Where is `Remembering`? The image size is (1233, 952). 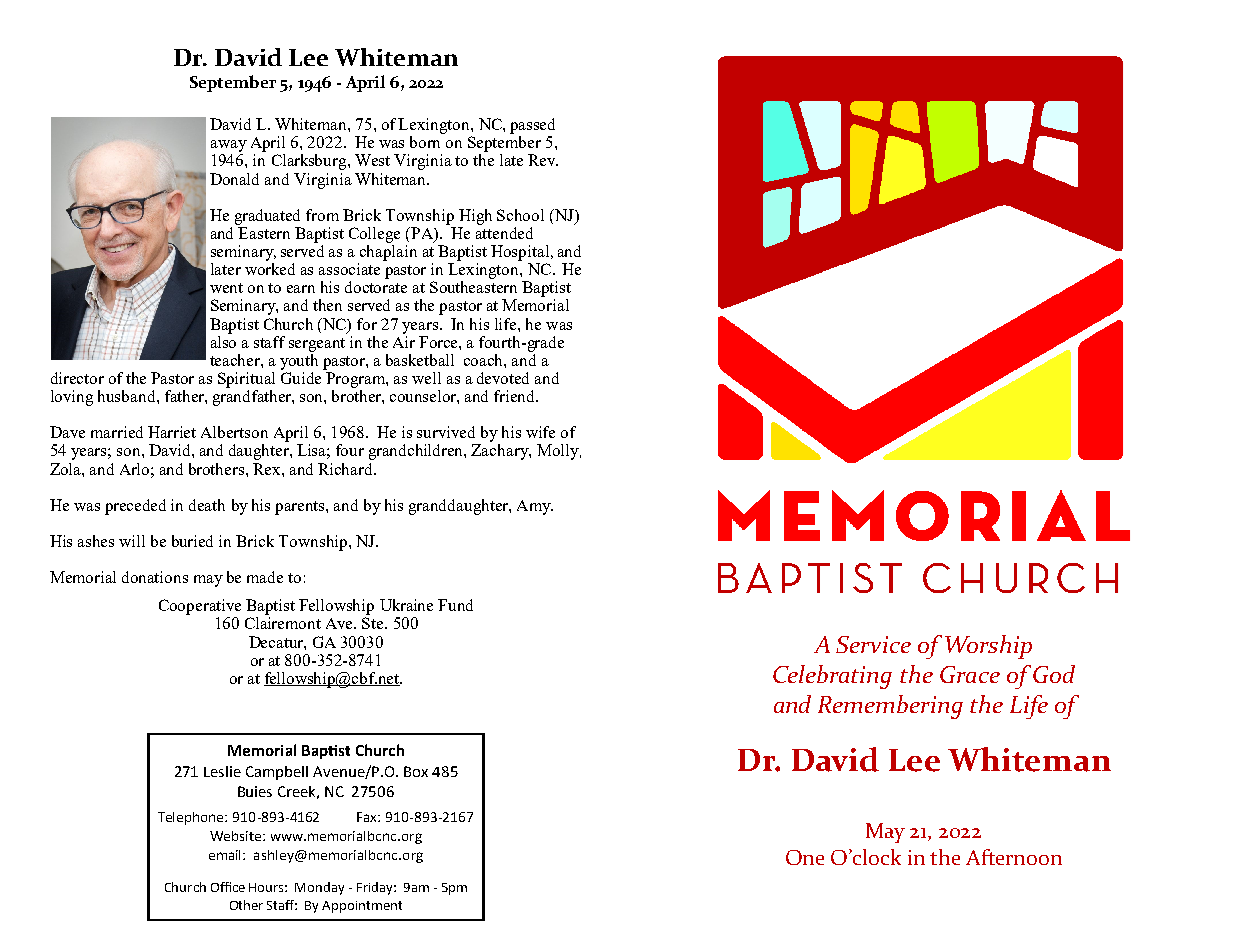 Remembering is located at coordinates (890, 707).
